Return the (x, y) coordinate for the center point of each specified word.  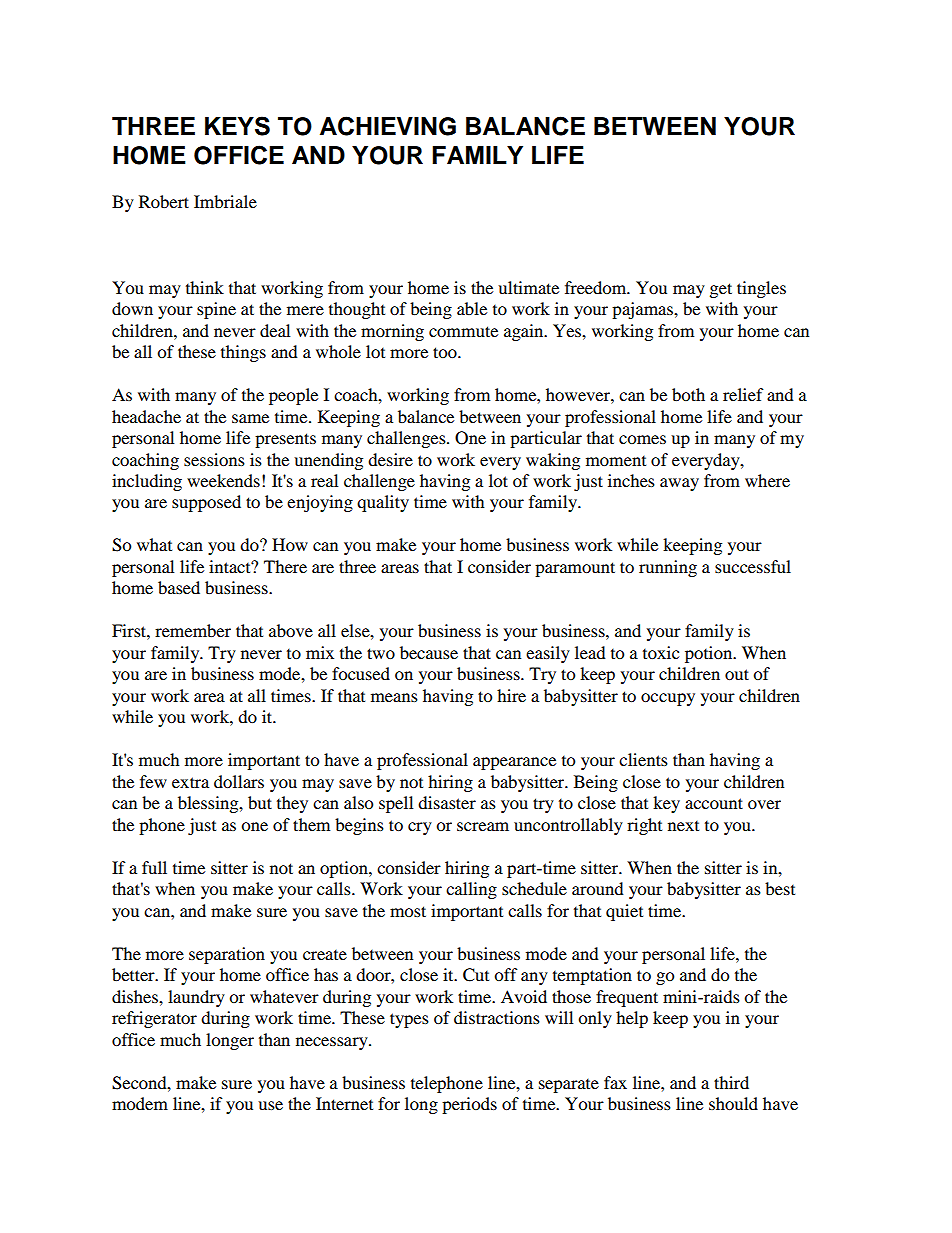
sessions (214, 459)
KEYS (237, 126)
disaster (447, 802)
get (721, 290)
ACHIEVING (388, 126)
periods (469, 1105)
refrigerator (154, 1019)
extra (190, 782)
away (679, 484)
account (714, 803)
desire (390, 459)
